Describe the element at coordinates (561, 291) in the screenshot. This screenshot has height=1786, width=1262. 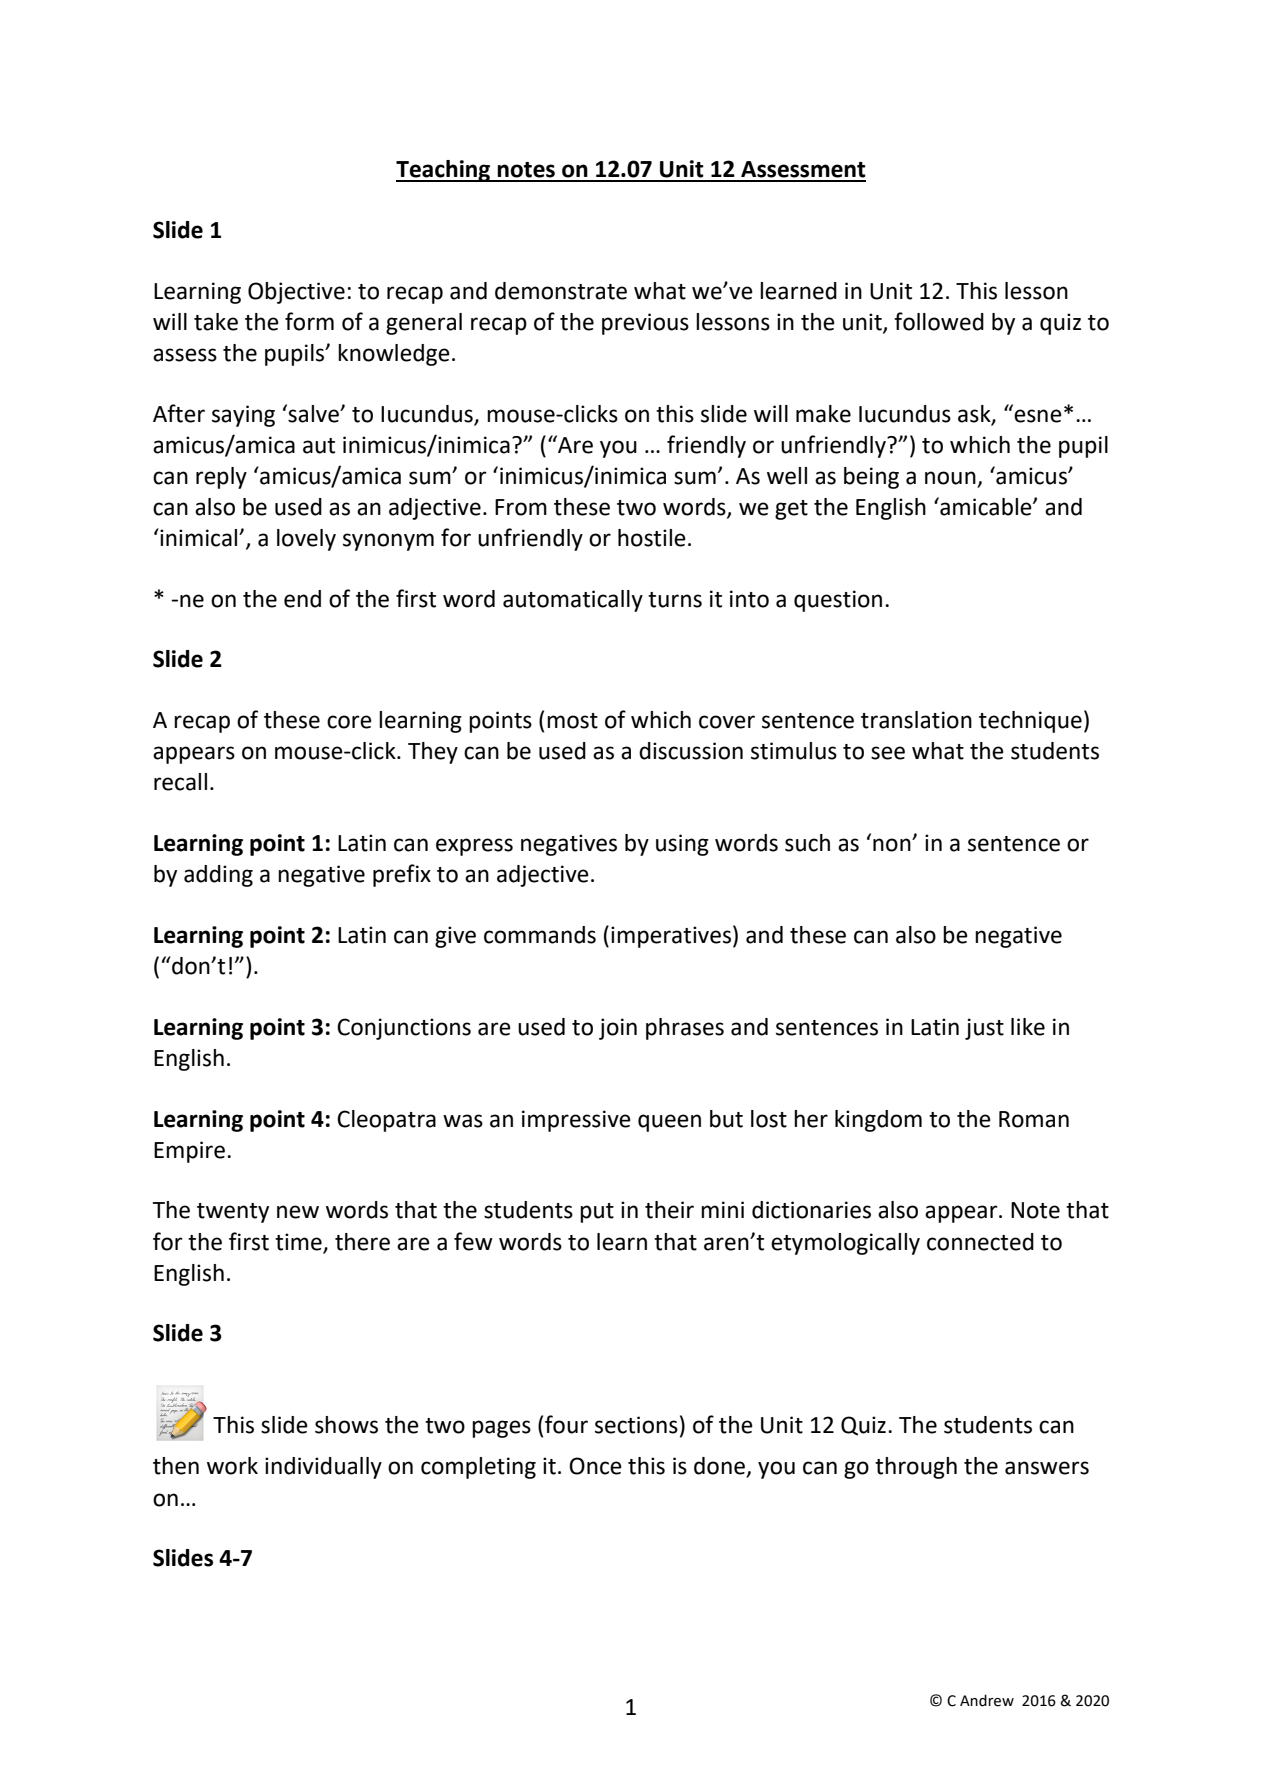
I see `demonstrate` at that location.
